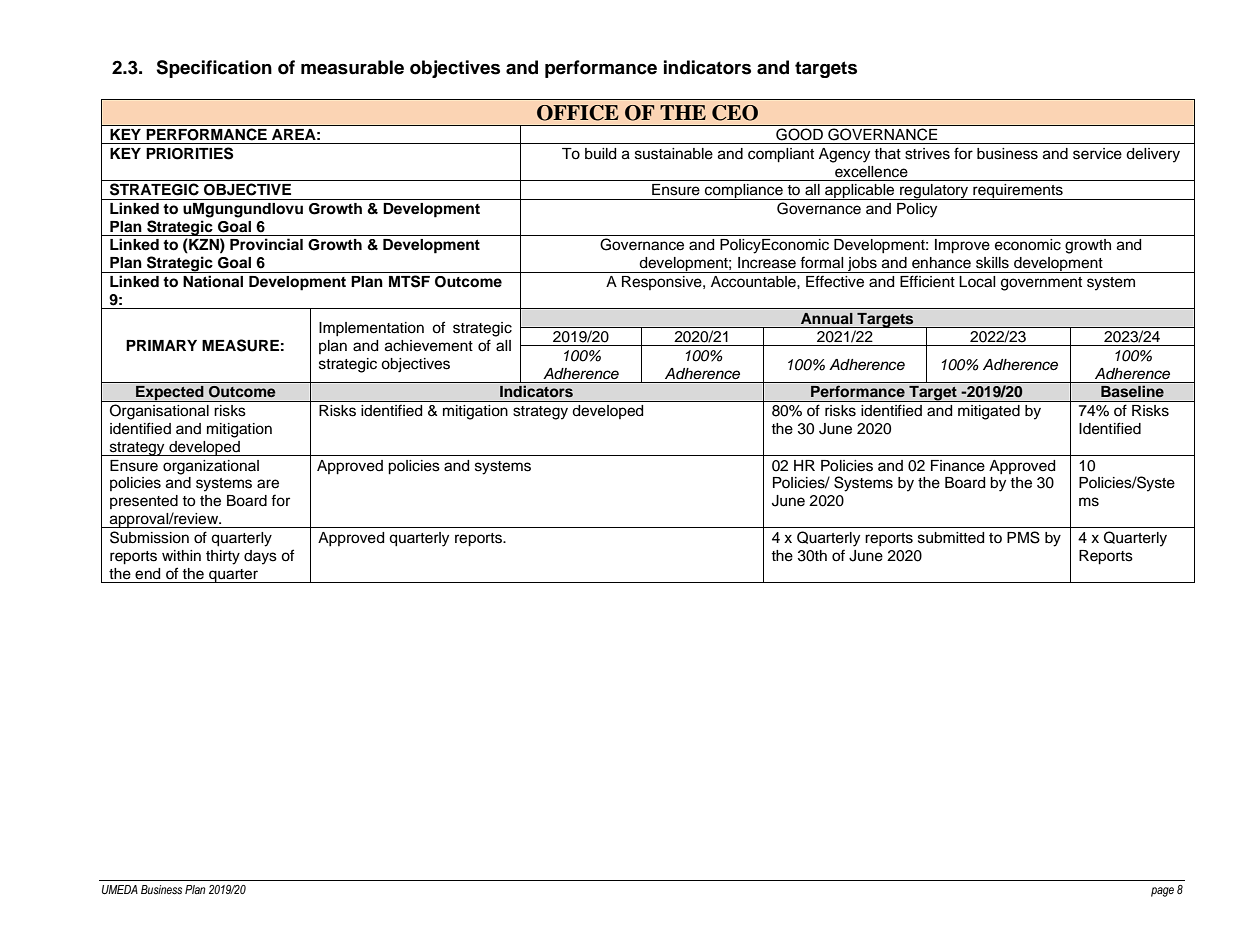 The height and width of the image is (952, 1233). I want to click on days, so click(260, 557).
